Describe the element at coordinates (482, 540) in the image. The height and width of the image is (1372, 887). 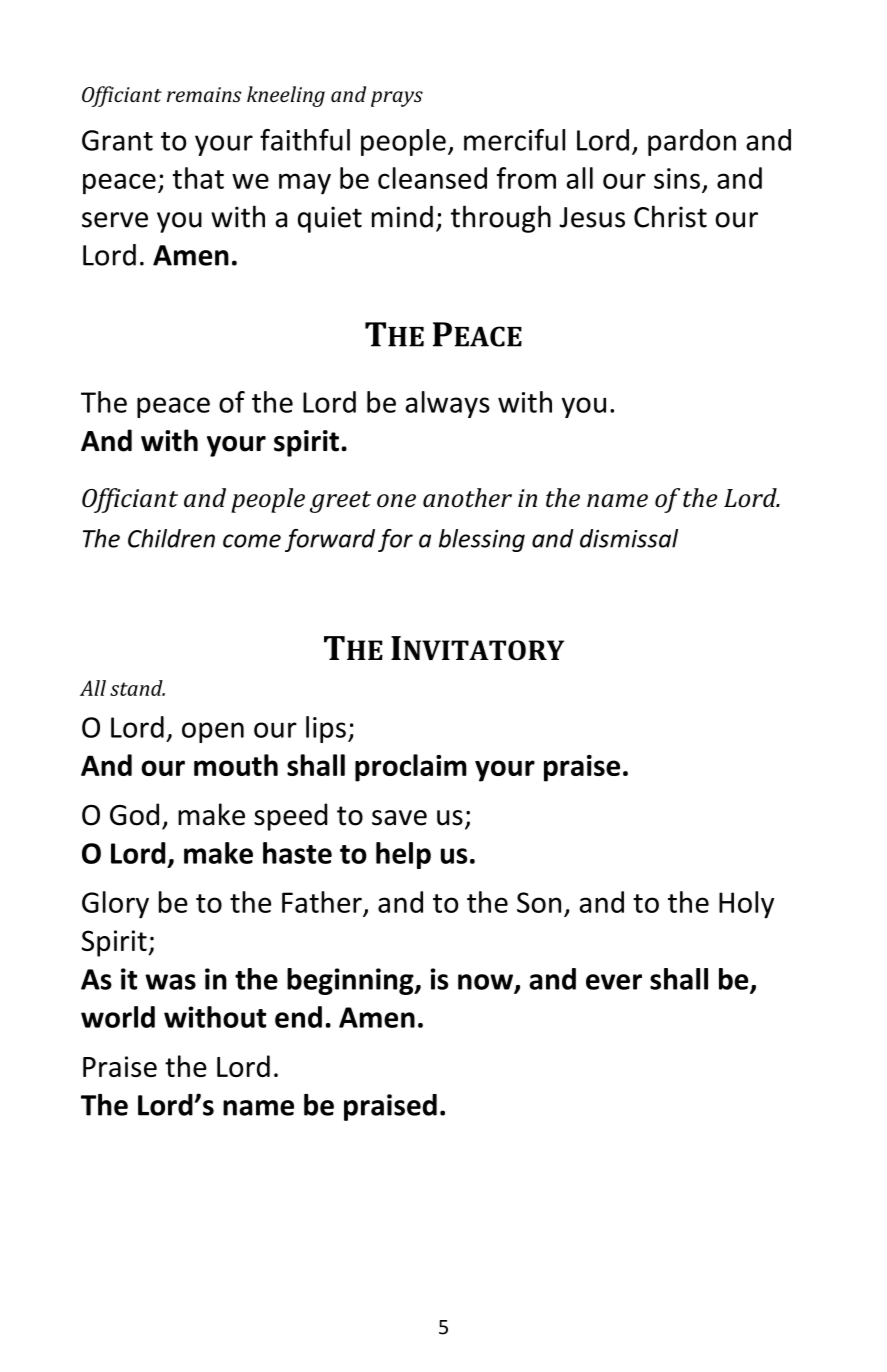
I see `blessing` at that location.
